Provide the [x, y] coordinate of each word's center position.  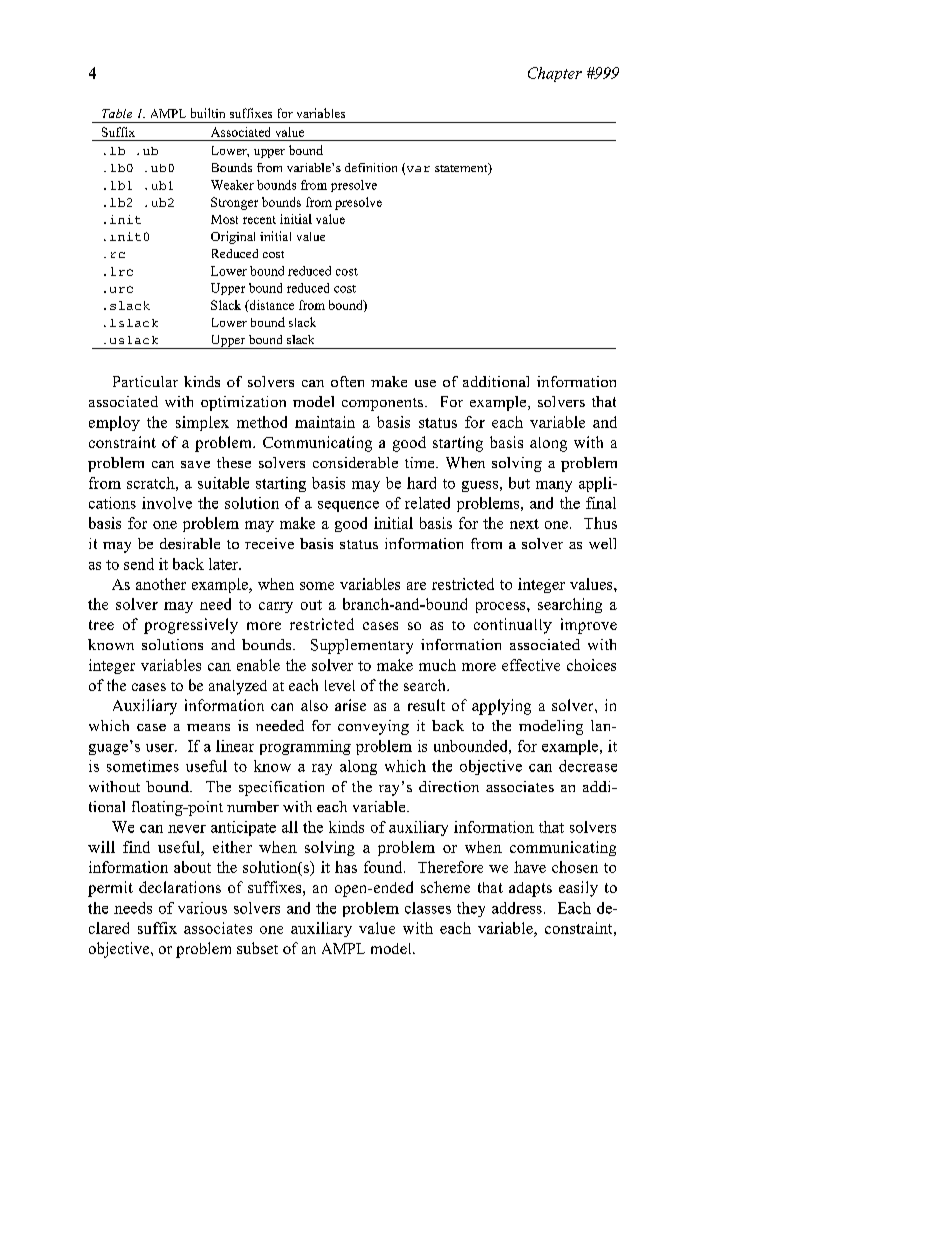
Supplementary [362, 646]
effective [531, 665]
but [519, 483]
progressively [191, 626]
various [202, 908]
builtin [208, 113]
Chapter [555, 74]
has [346, 867]
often [347, 381]
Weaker [232, 185]
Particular [145, 381]
